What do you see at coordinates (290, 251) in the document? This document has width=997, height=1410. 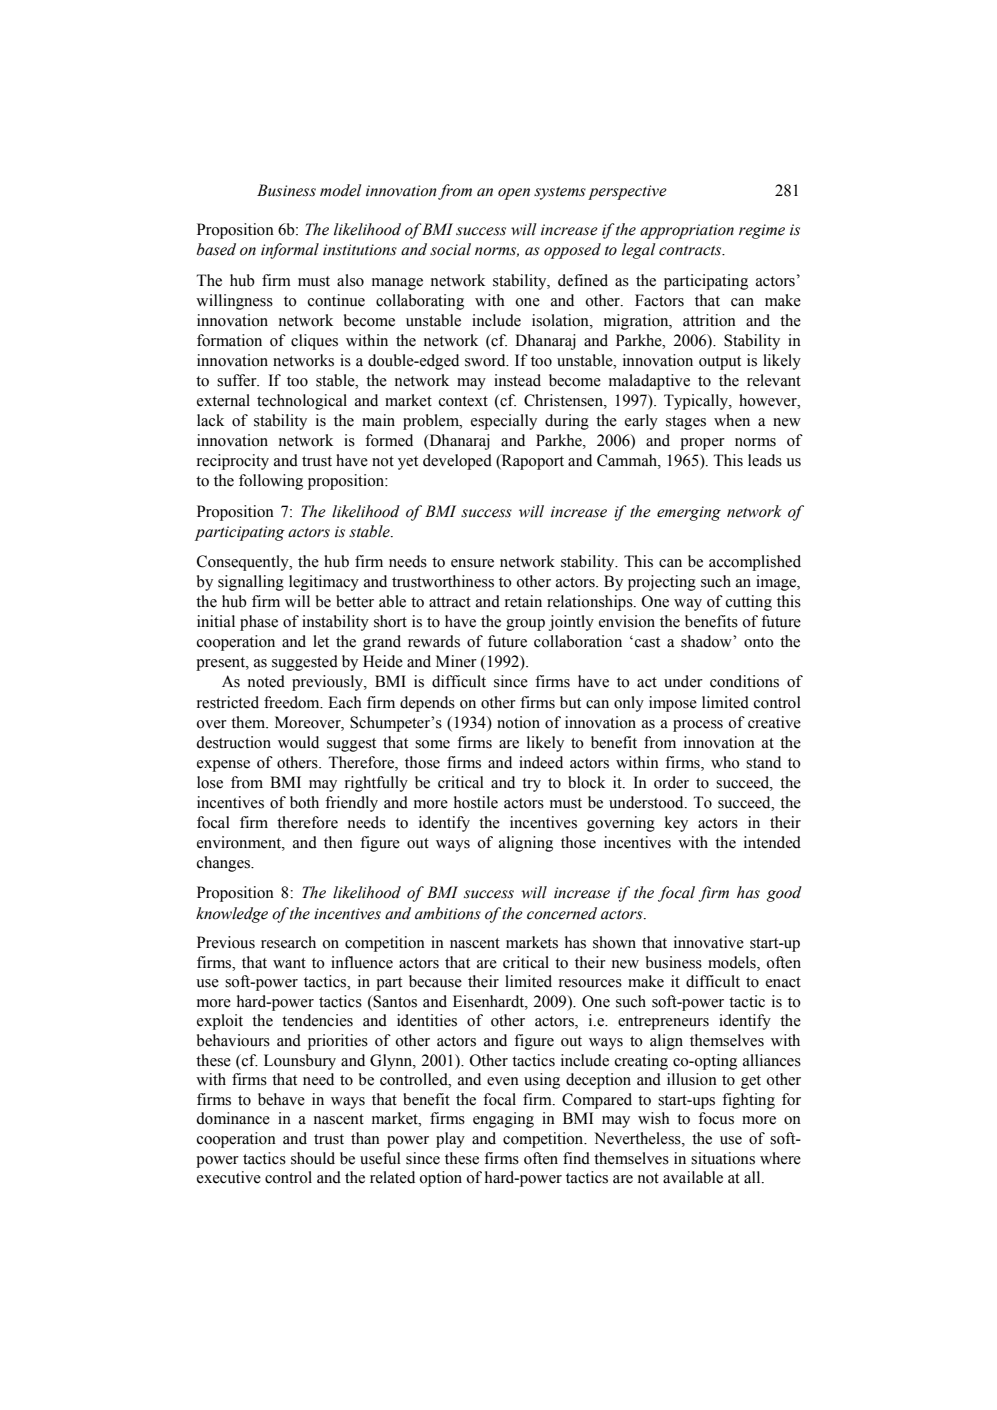 I see `informal` at bounding box center [290, 251].
